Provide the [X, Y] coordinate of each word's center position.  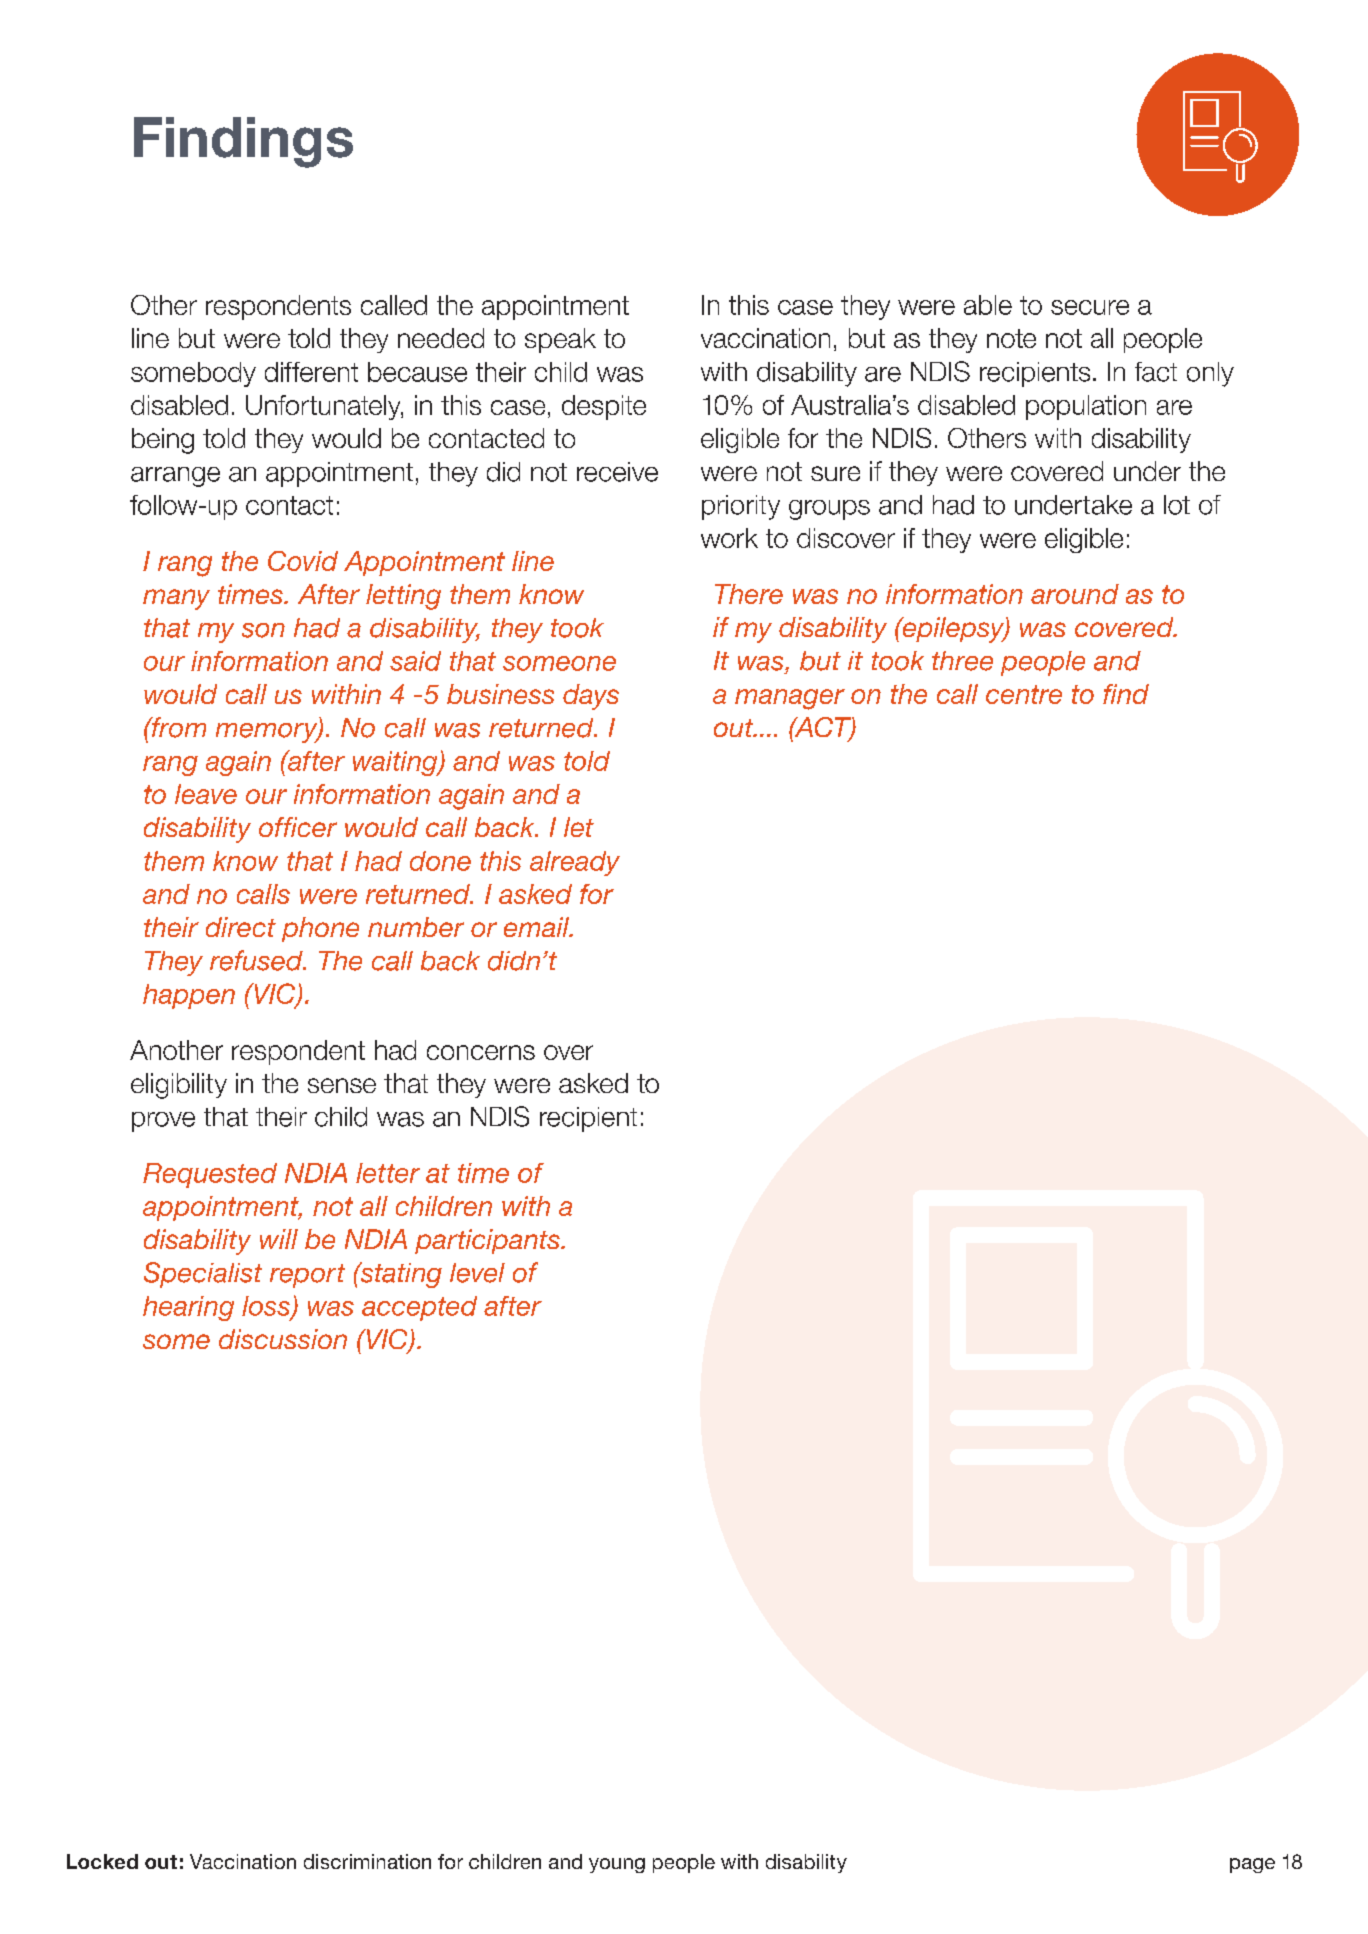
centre [1024, 694]
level [477, 1273]
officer [298, 827]
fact [1156, 372]
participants [488, 1241]
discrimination [367, 1861]
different [311, 372]
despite [604, 407]
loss [267, 1307]
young [617, 1865]
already [575, 863]
